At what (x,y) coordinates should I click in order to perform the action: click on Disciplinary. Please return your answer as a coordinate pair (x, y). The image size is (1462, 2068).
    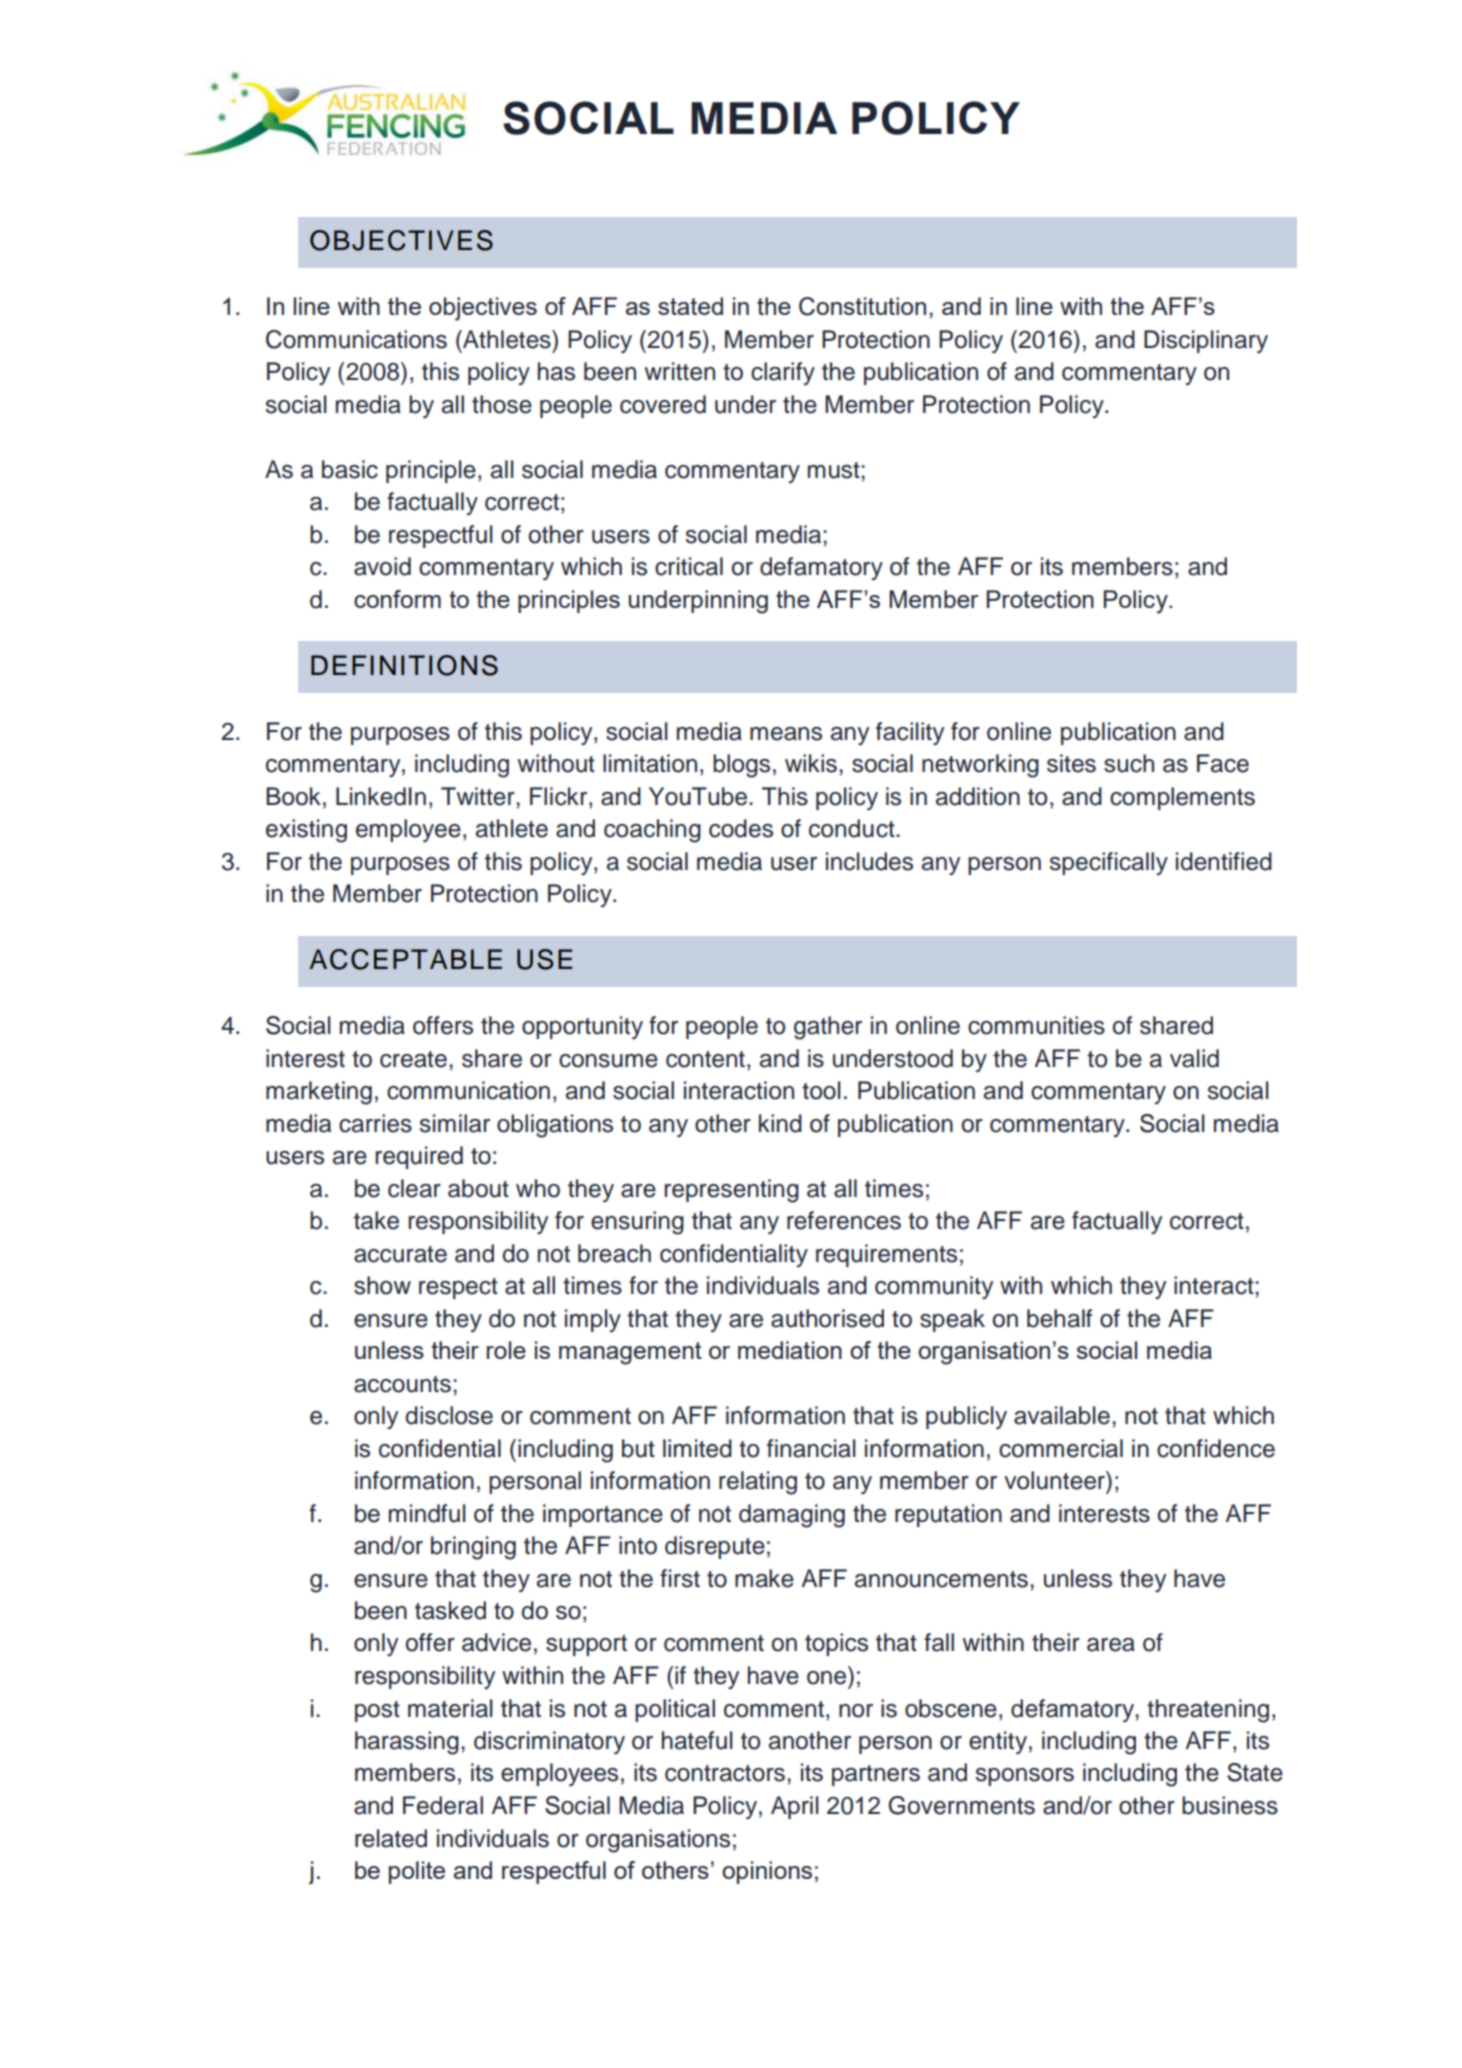
    Looking at the image, I should click on (1206, 342).
